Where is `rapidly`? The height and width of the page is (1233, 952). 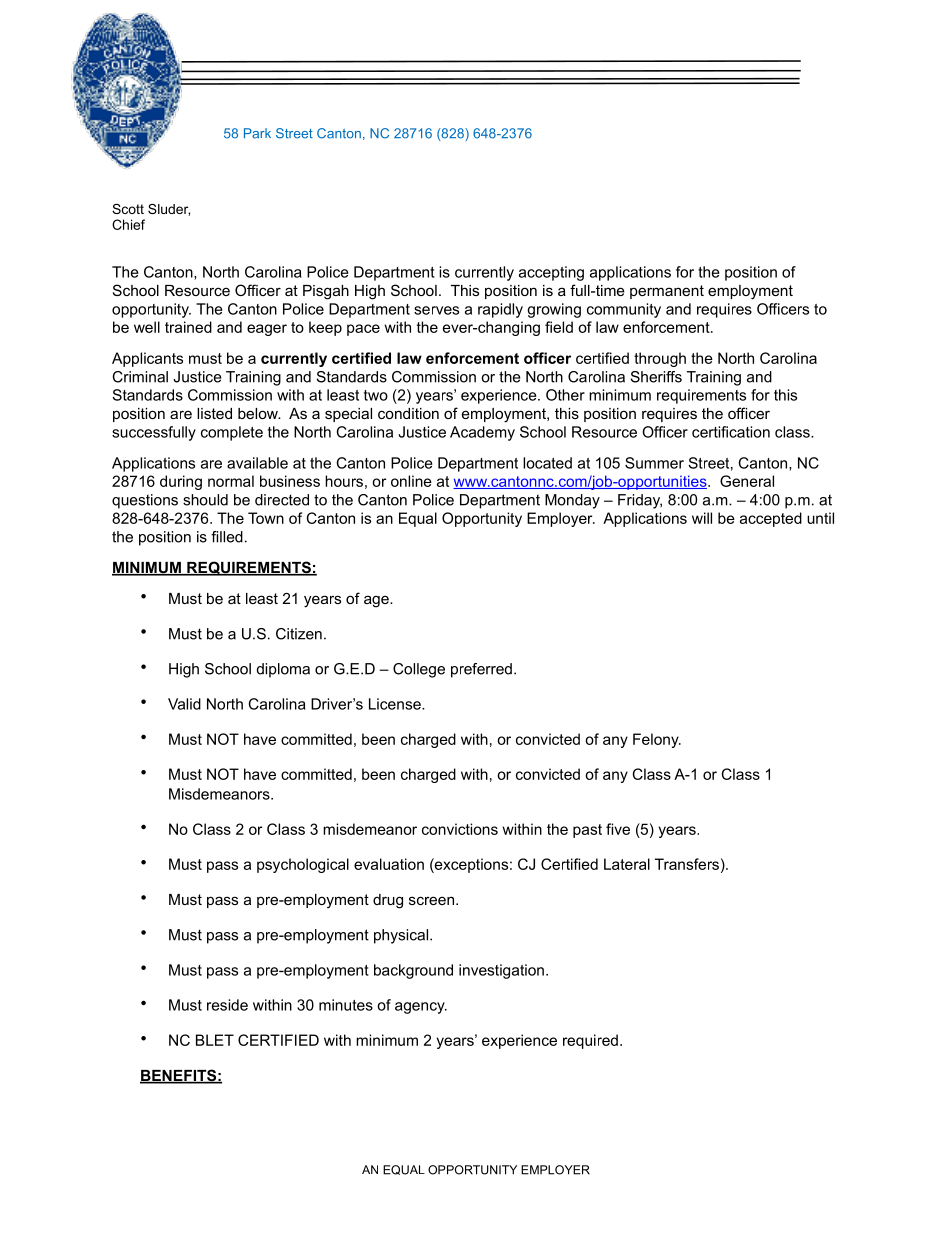 rapidly is located at coordinates (500, 310).
